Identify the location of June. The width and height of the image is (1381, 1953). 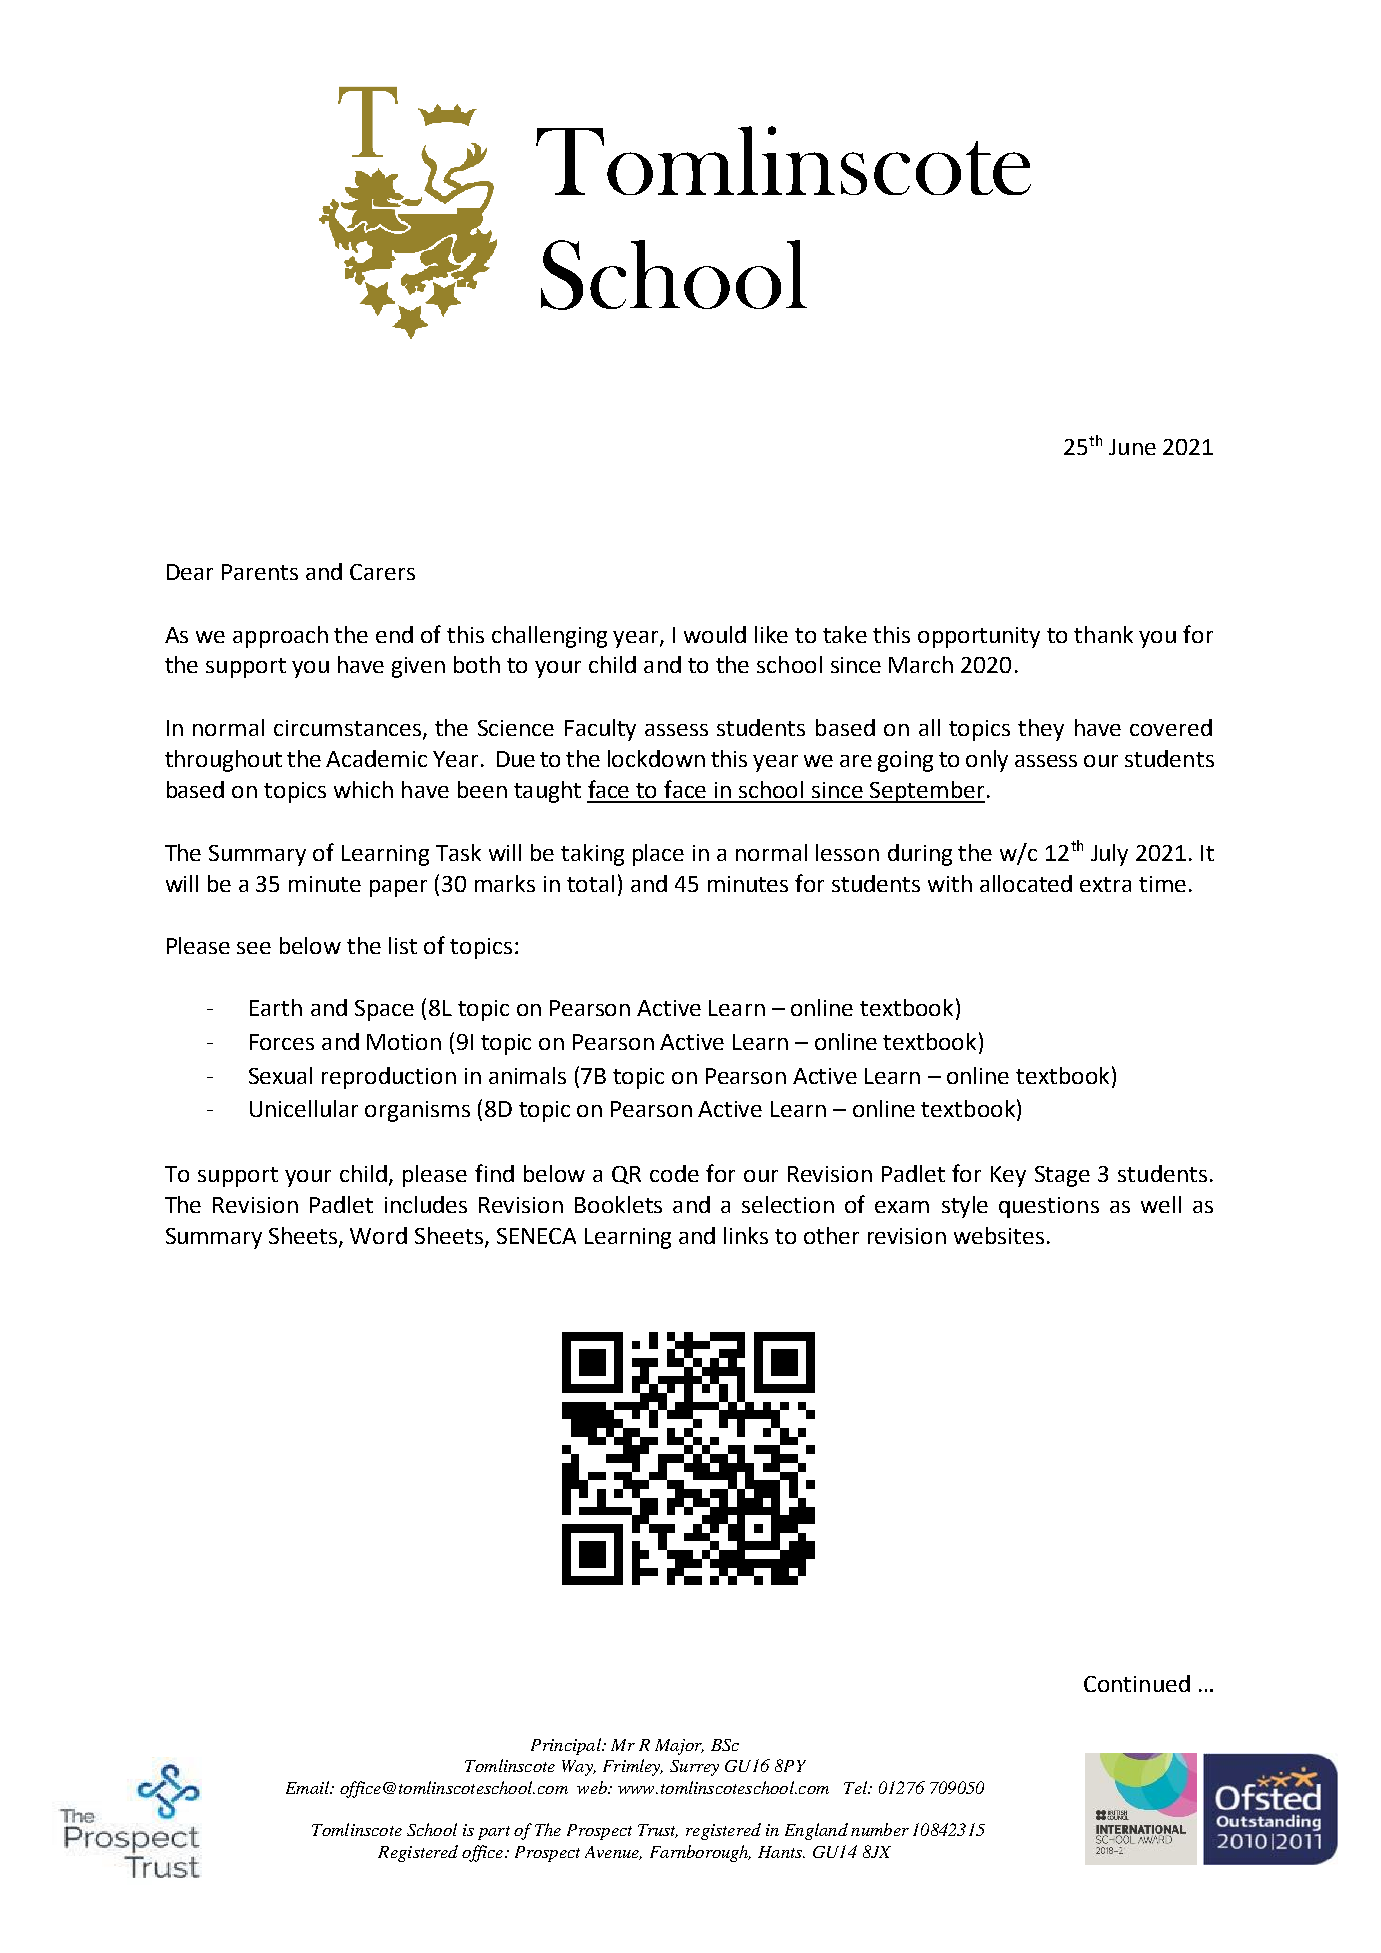
(1132, 447).
